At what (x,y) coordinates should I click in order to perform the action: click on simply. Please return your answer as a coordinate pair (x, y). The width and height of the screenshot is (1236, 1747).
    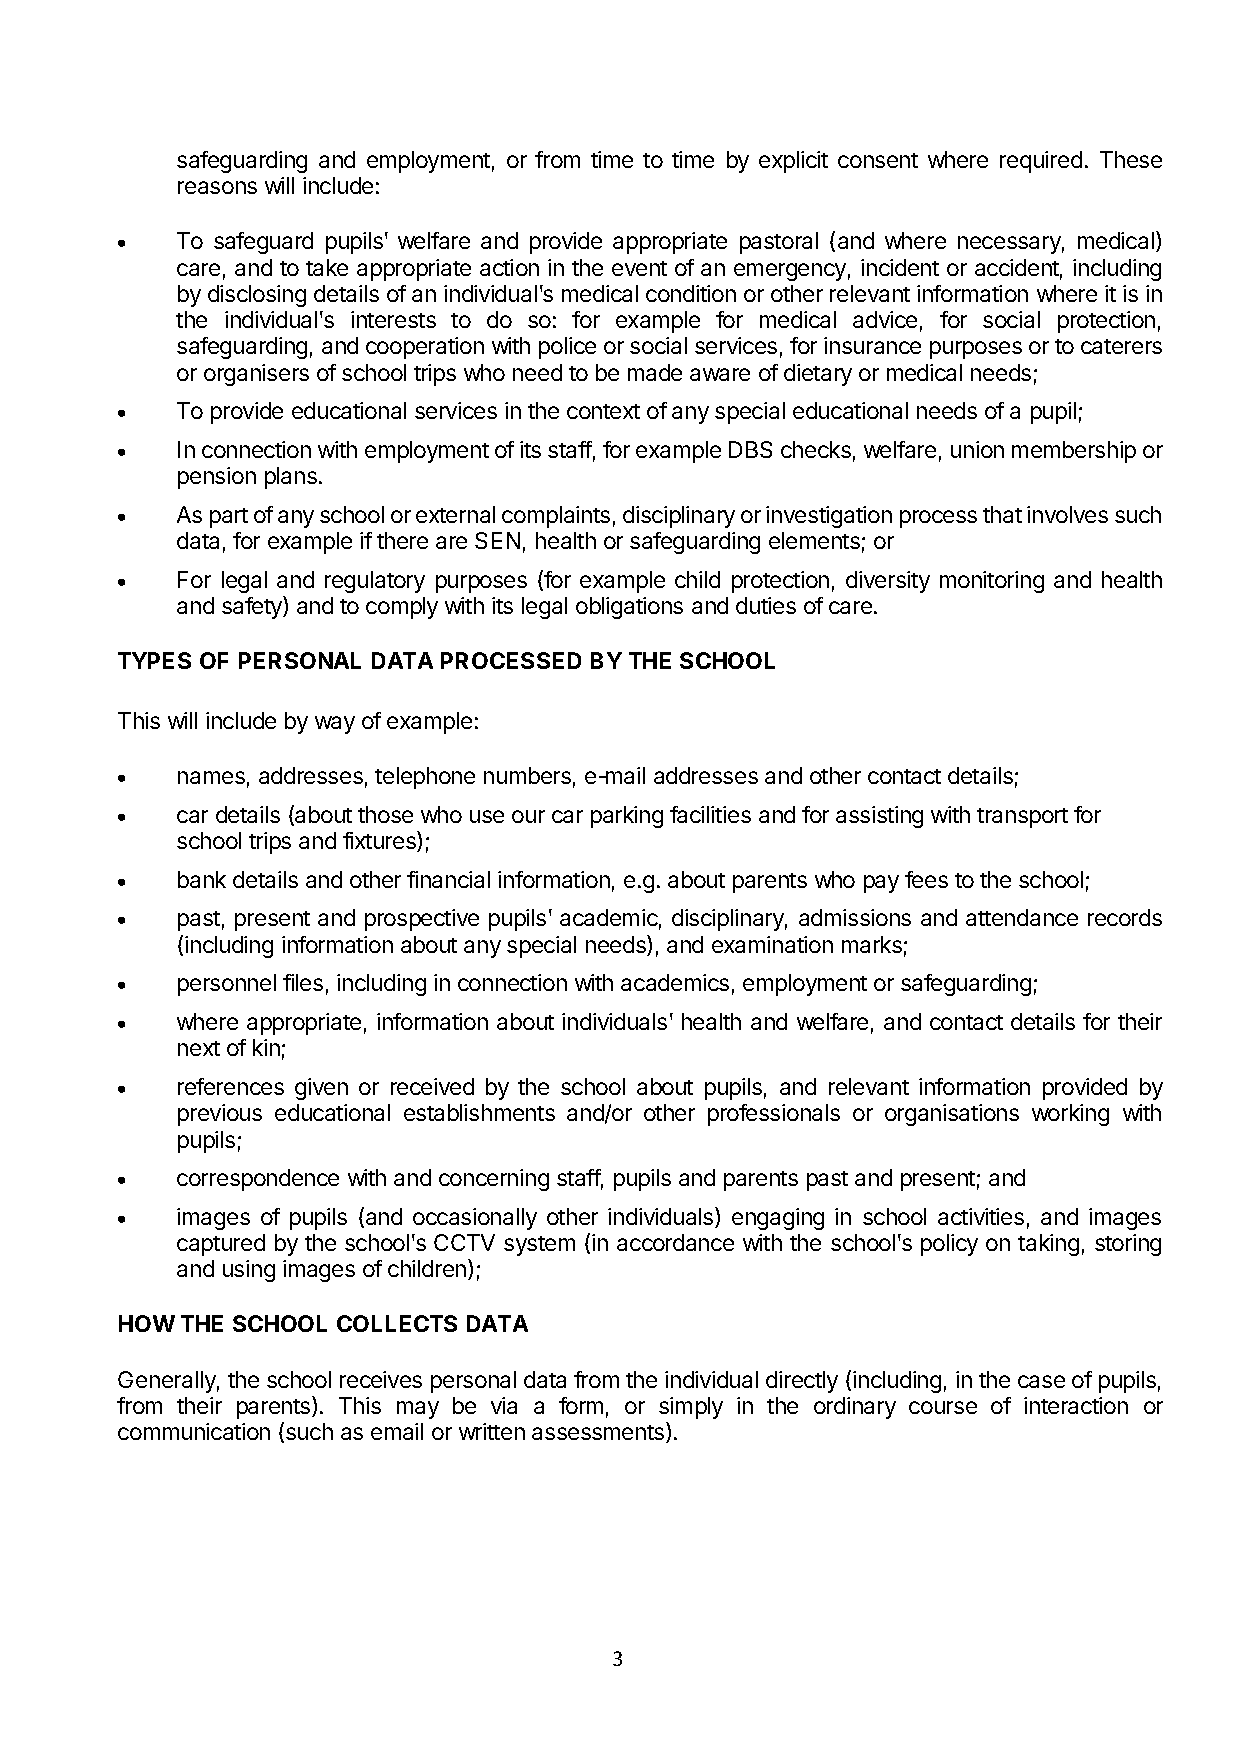
    Looking at the image, I should click on (691, 1408).
